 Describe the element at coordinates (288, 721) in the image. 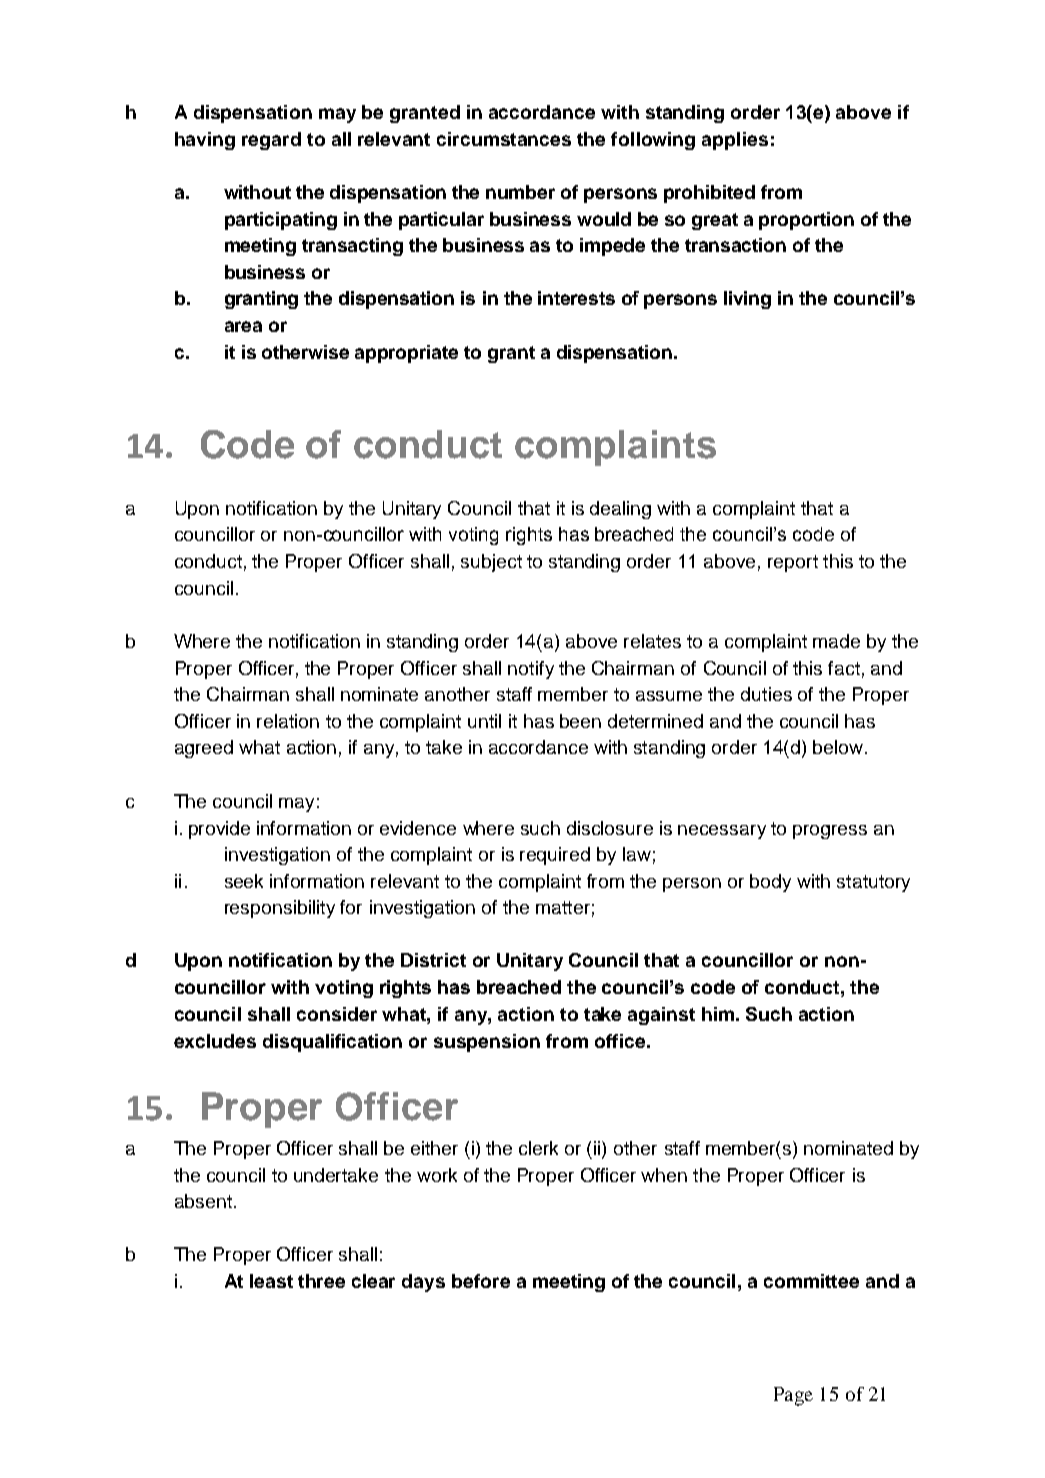

I see `relation` at that location.
